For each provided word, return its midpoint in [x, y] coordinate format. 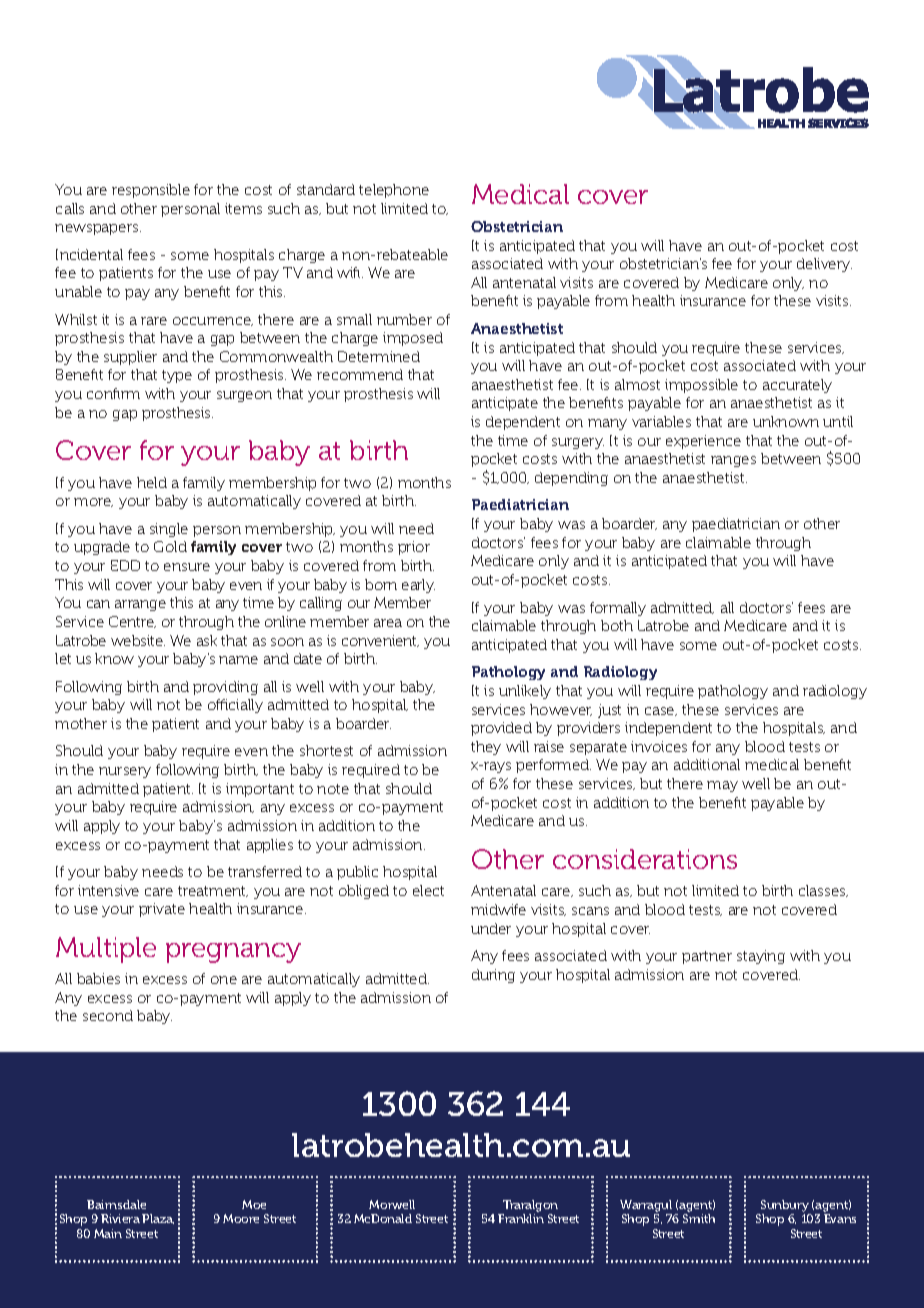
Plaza [158, 1219]
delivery [824, 265]
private [162, 910]
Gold [170, 546]
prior [414, 548]
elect [428, 890]
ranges [733, 461]
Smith [699, 1218]
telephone [394, 191]
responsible [151, 191]
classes [823, 891]
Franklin [521, 1218]
